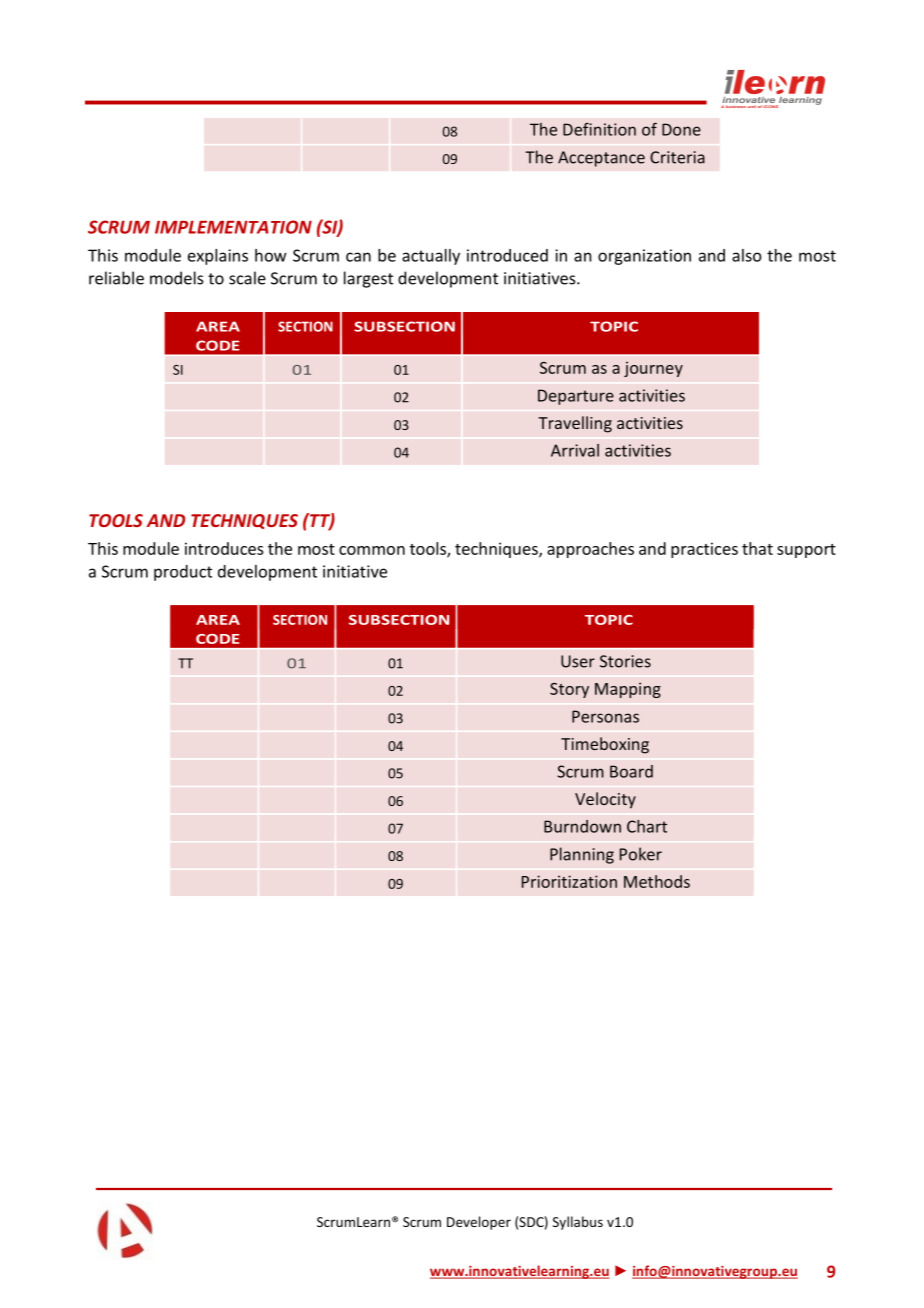 This screenshot has width=924, height=1308. I want to click on product, so click(183, 573).
